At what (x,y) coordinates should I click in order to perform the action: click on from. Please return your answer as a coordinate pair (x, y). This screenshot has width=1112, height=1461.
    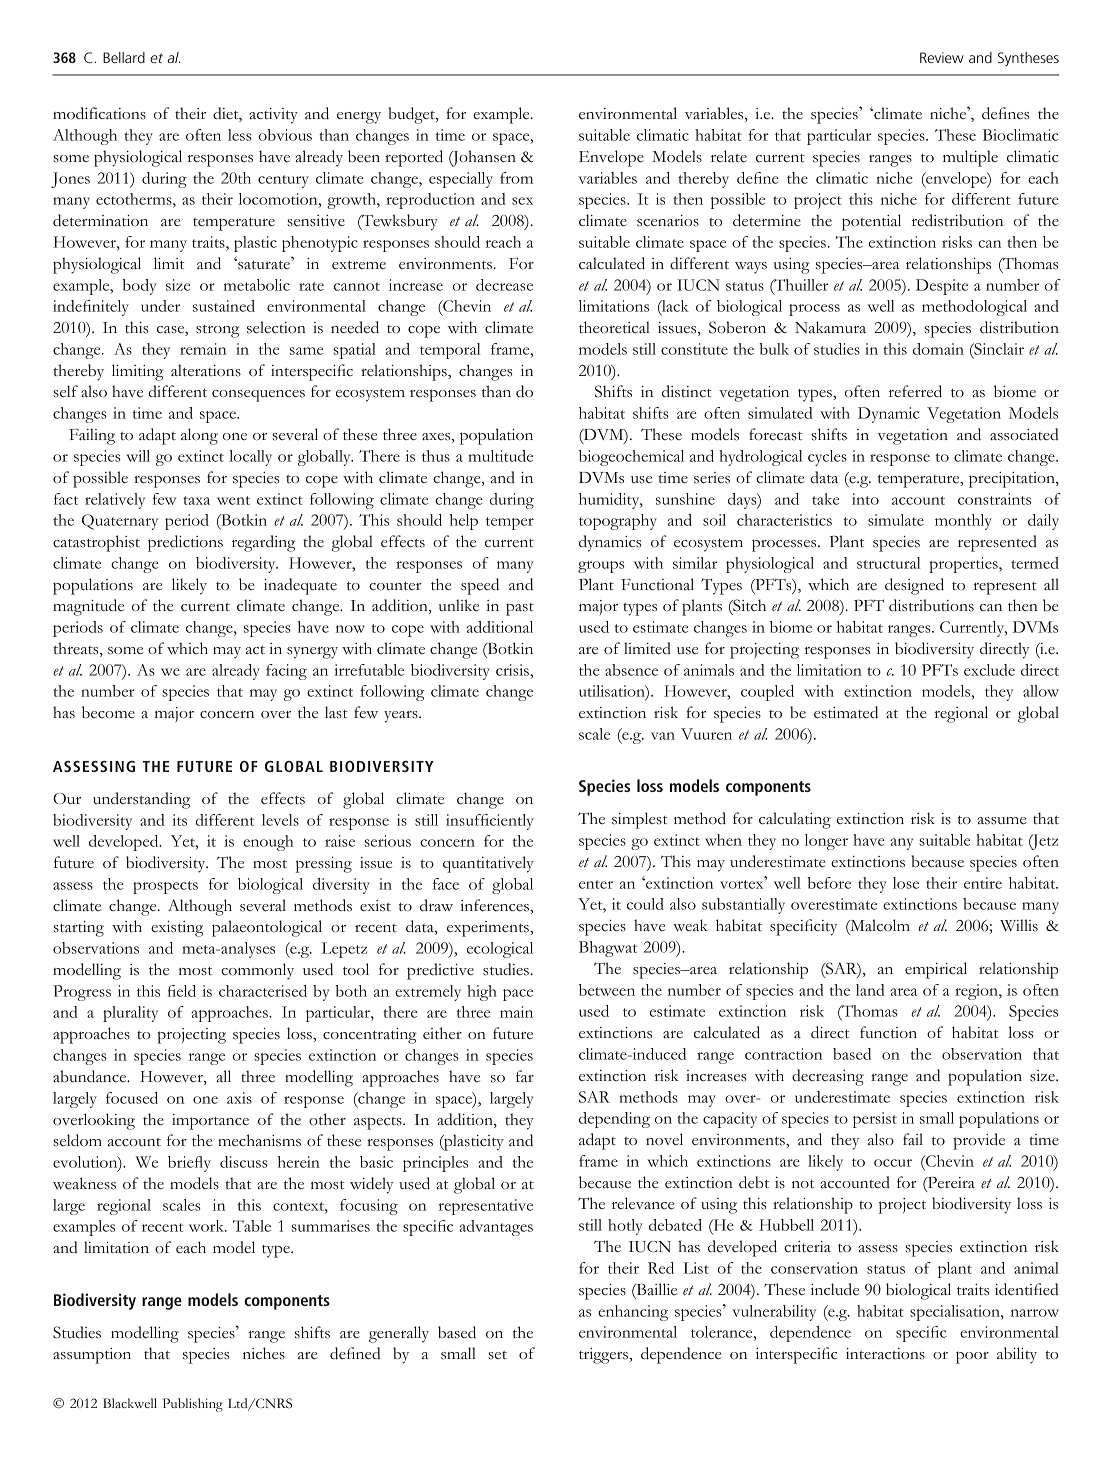
    Looking at the image, I should click on (516, 178).
